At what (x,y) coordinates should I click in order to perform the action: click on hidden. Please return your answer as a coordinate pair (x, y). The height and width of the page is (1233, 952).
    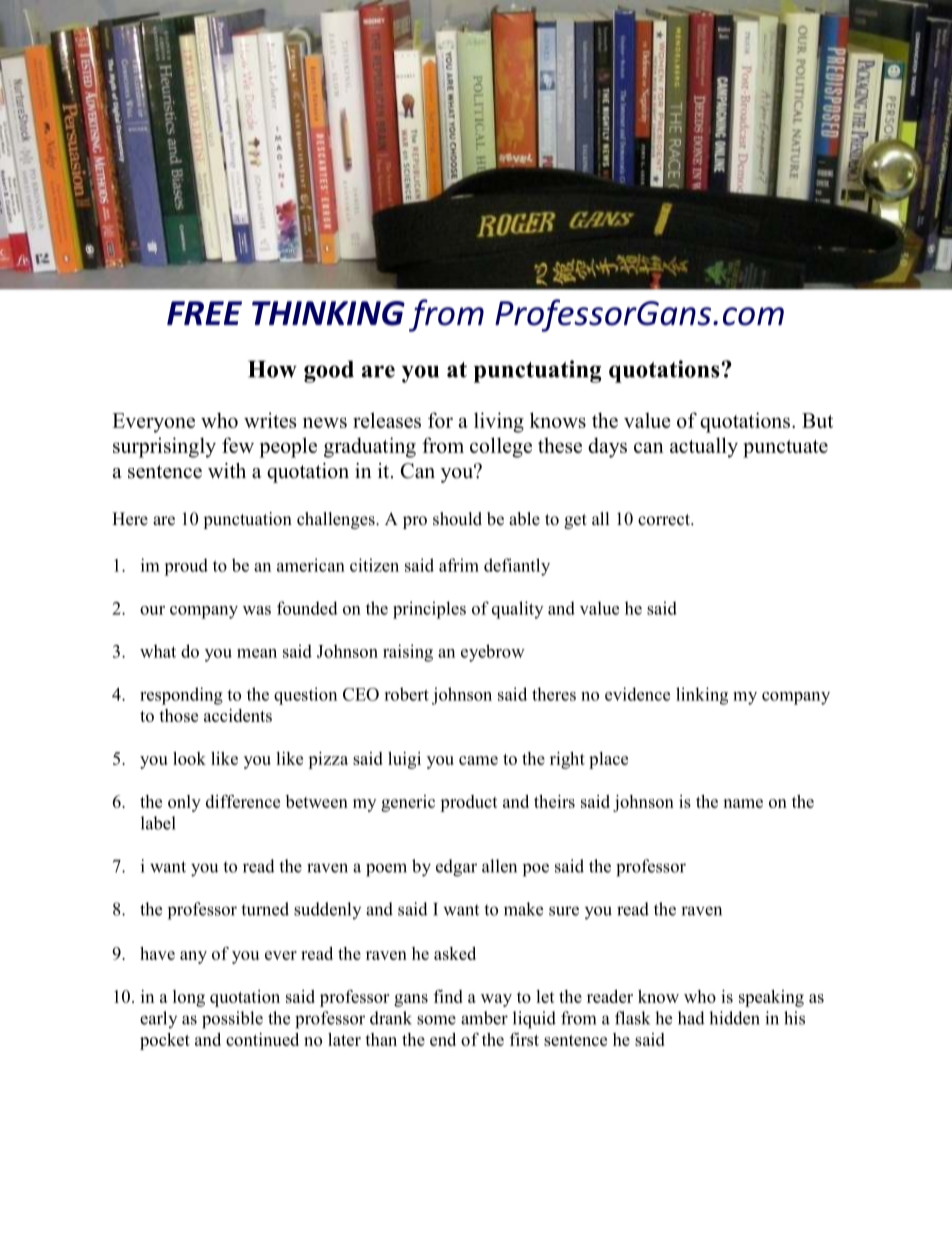
    Looking at the image, I should click on (734, 1018).
